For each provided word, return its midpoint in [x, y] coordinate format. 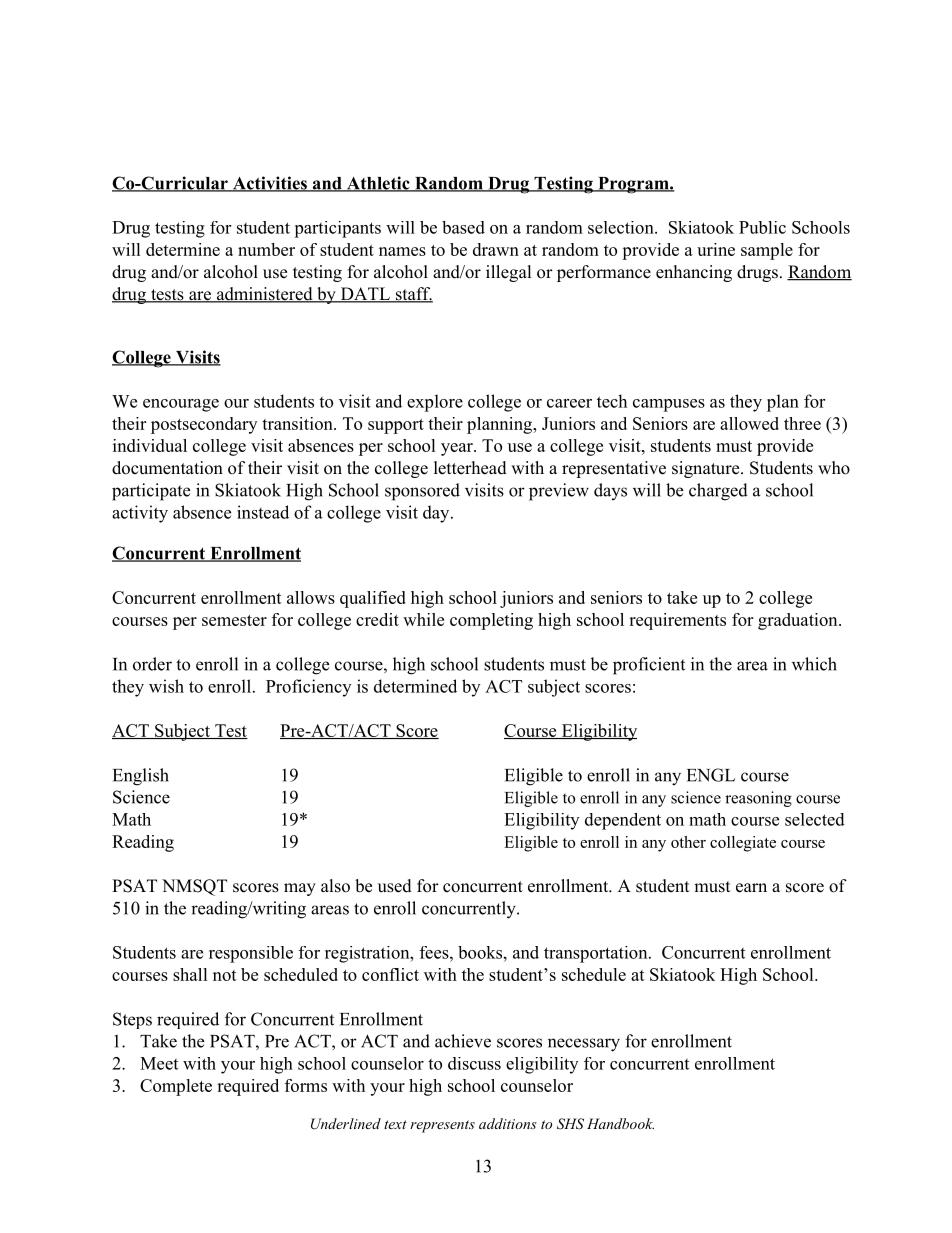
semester [234, 620]
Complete [176, 1087]
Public [762, 227]
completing [491, 621]
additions [508, 1123]
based [463, 227]
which [814, 664]
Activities [269, 184]
